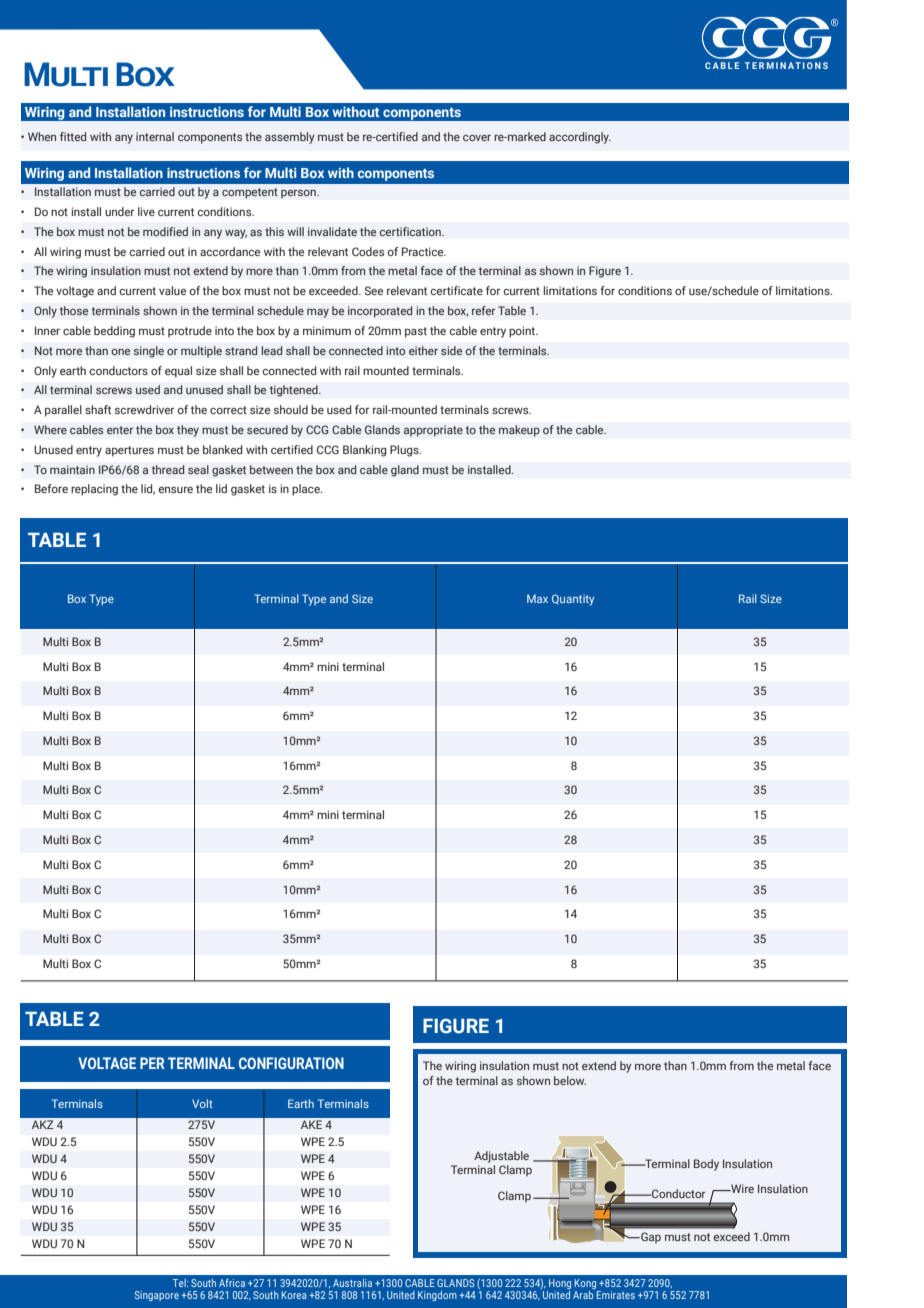  Describe the element at coordinates (291, 1063) in the screenshot. I see `CONFIGURATION` at that location.
